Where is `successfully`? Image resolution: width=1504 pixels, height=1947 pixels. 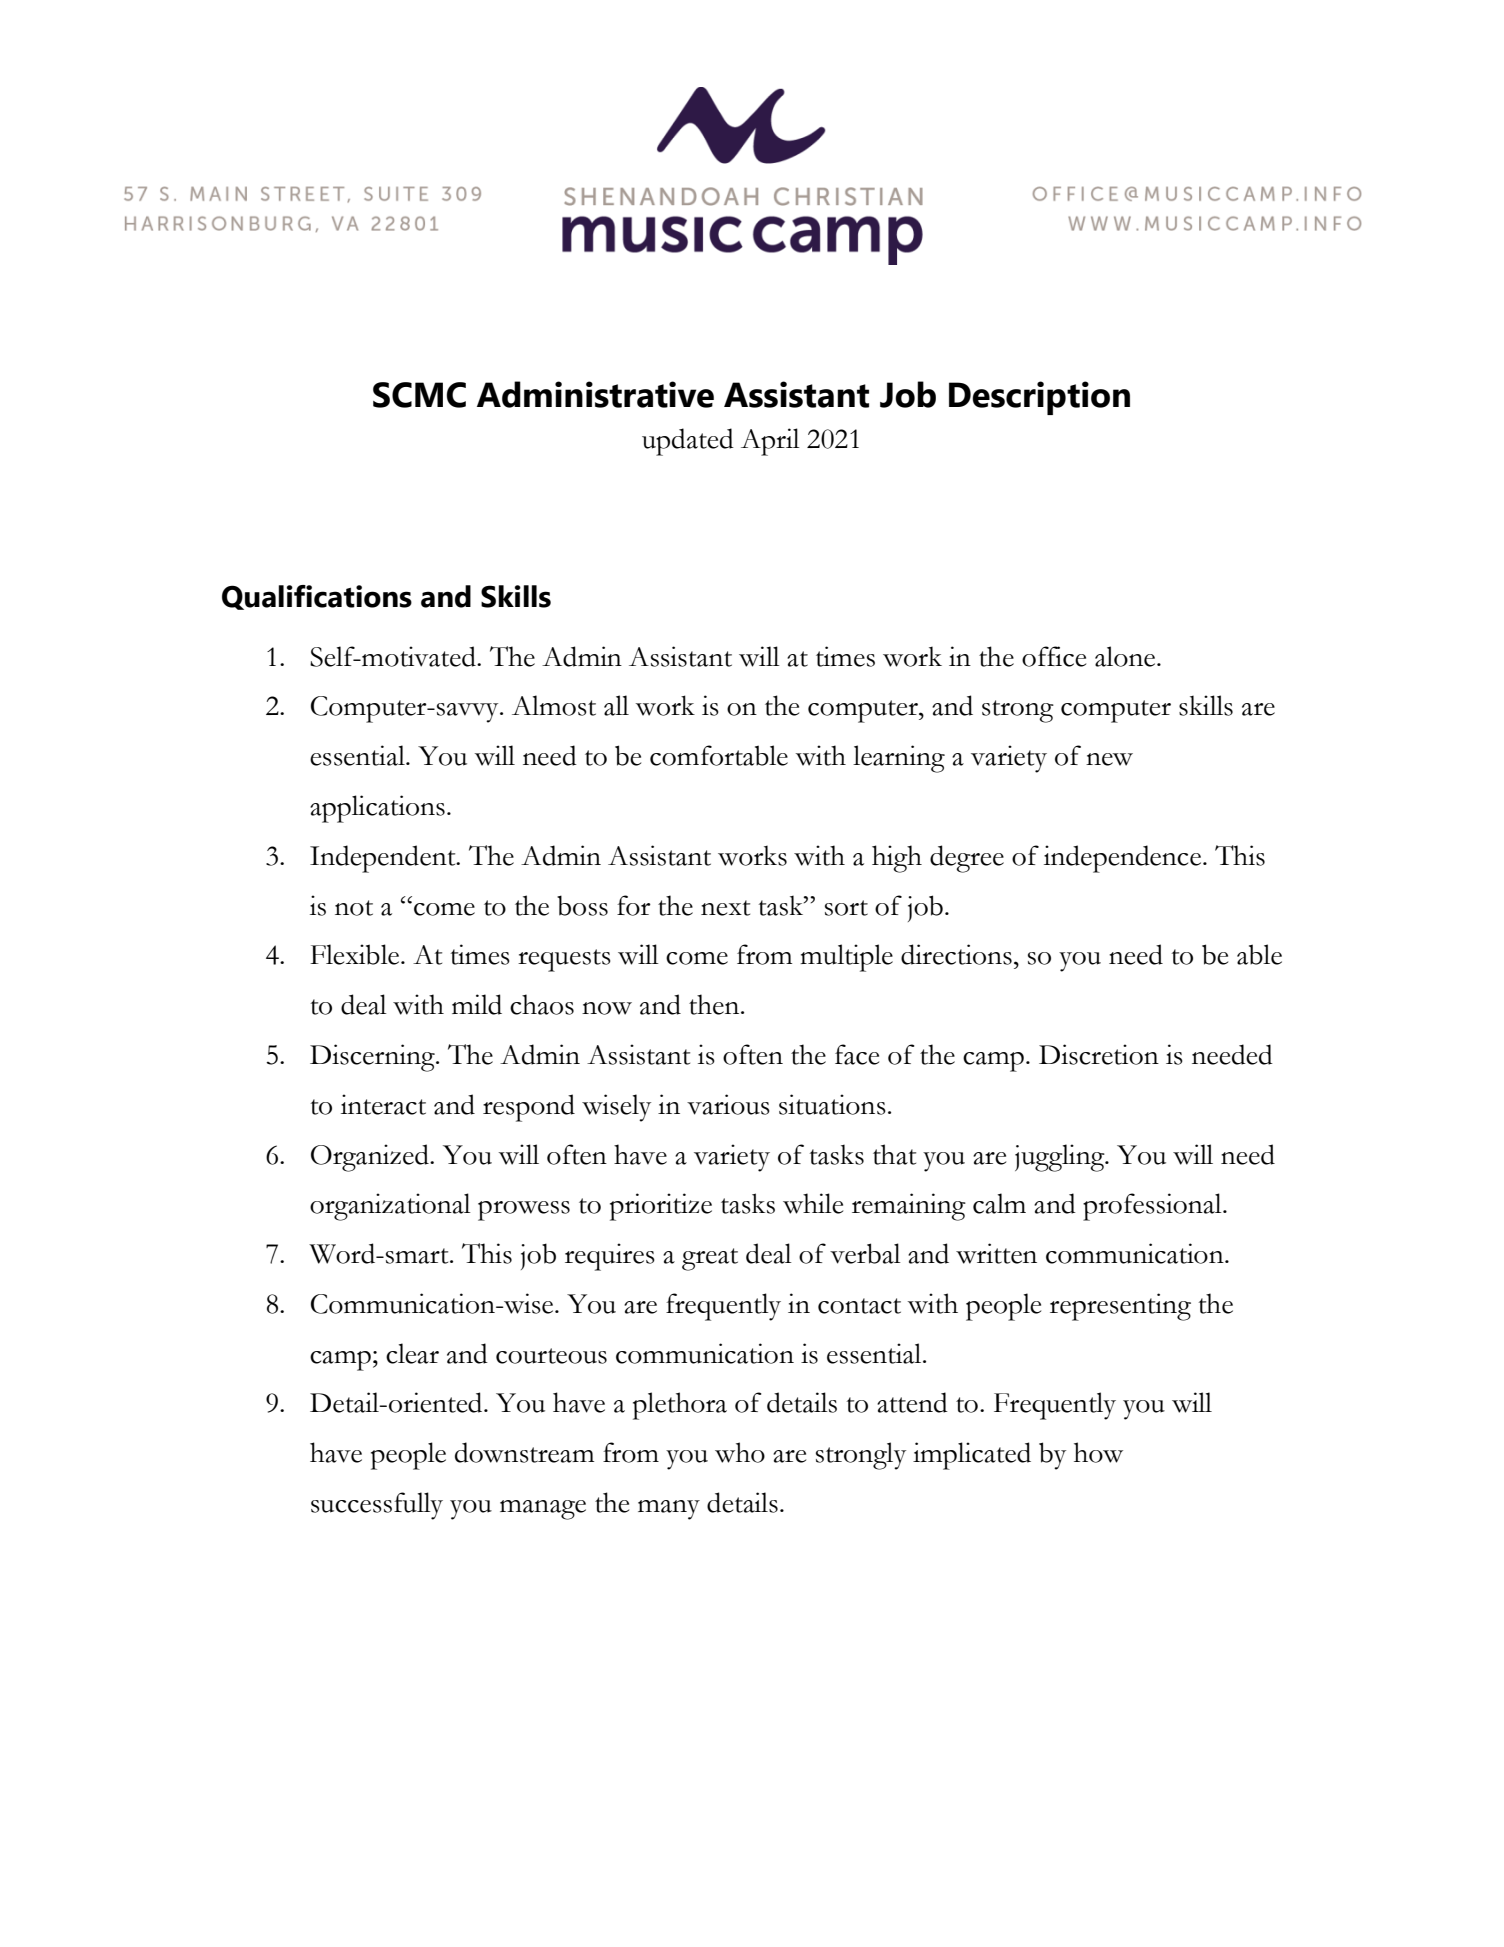
successfully is located at coordinates (377, 1506).
